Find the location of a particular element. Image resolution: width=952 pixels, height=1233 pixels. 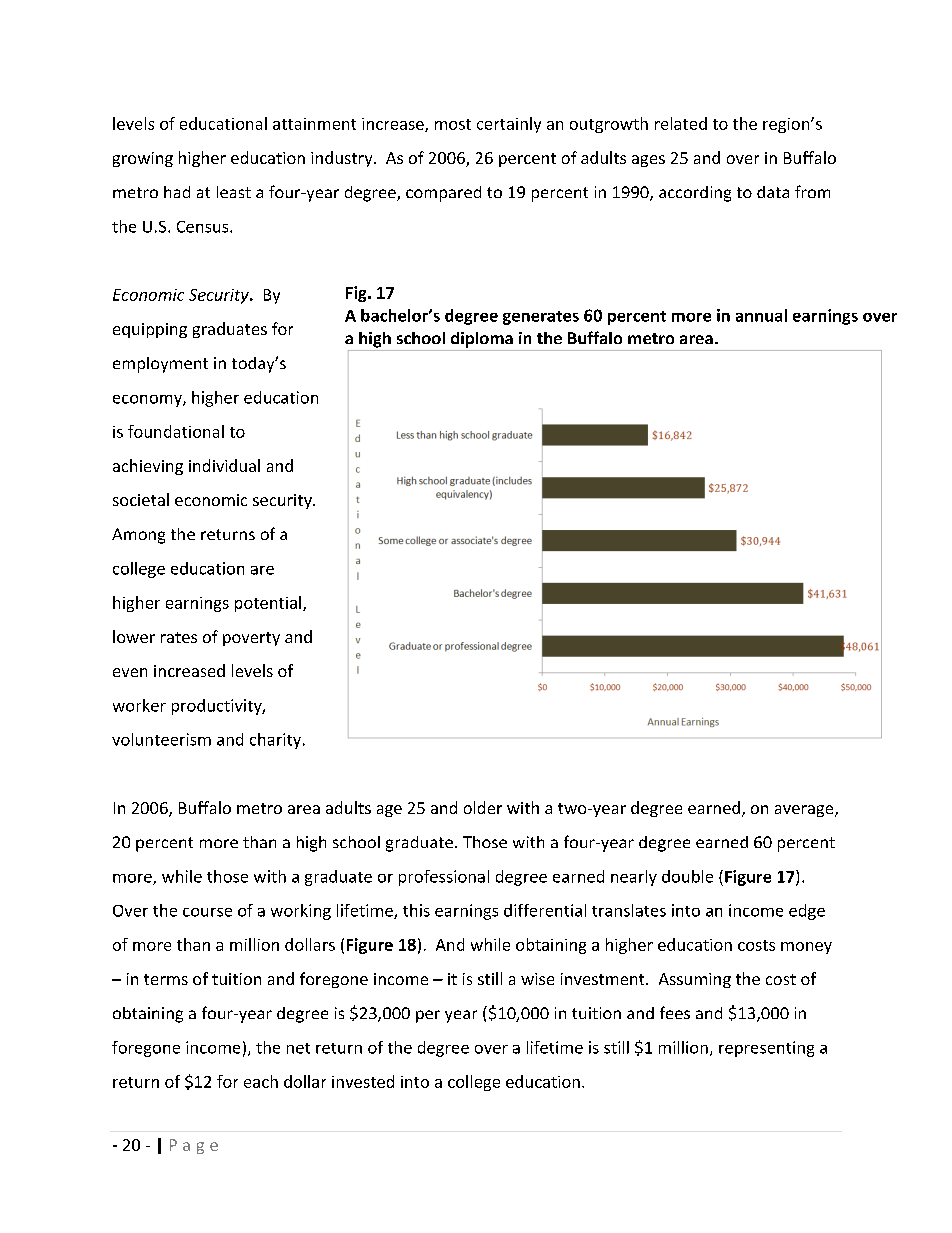

related is located at coordinates (681, 123).
